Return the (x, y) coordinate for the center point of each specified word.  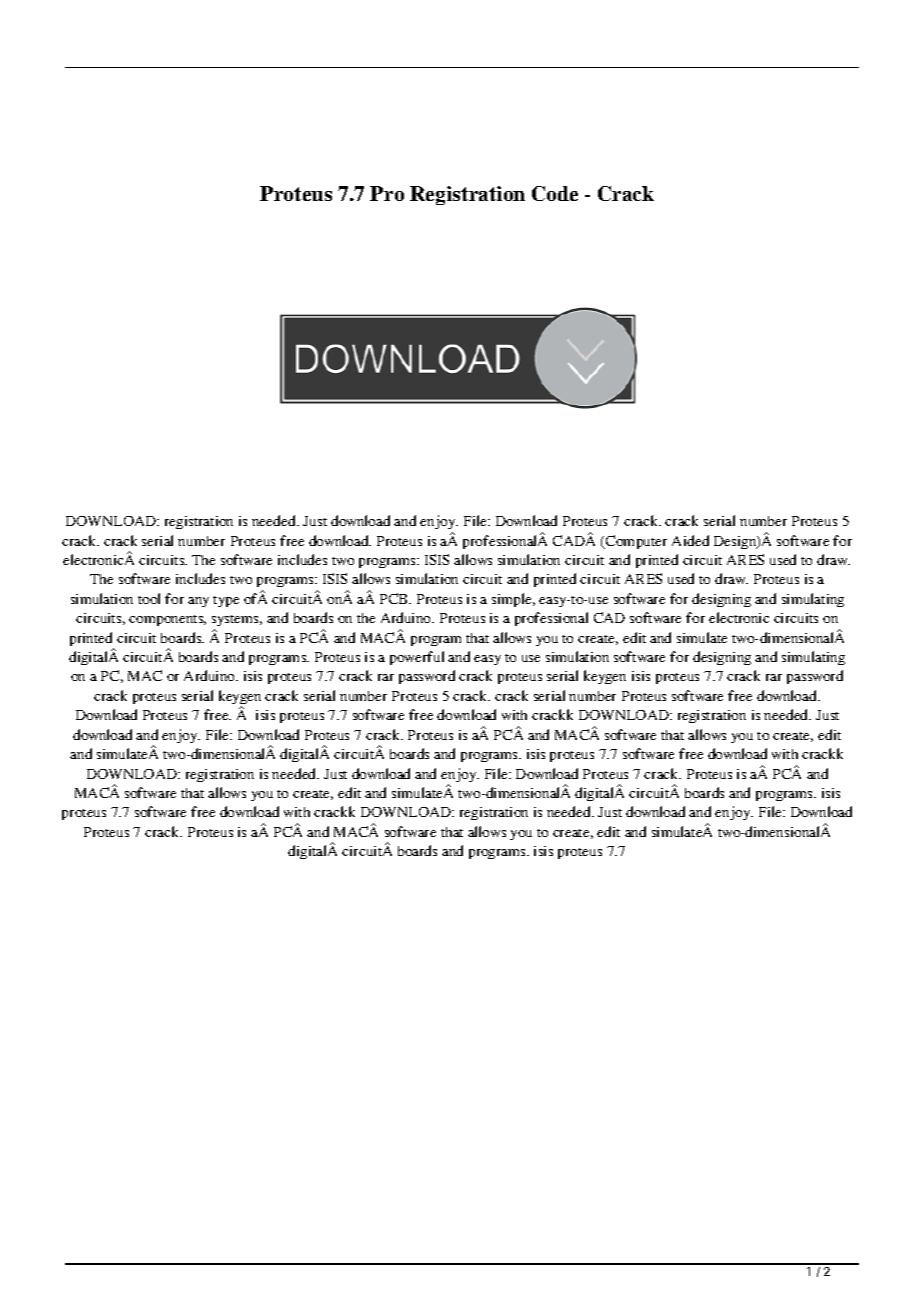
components (167, 620)
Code (555, 193)
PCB (395, 598)
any (198, 602)
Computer (635, 542)
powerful (417, 658)
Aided (690, 540)
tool (149, 598)
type (226, 601)
